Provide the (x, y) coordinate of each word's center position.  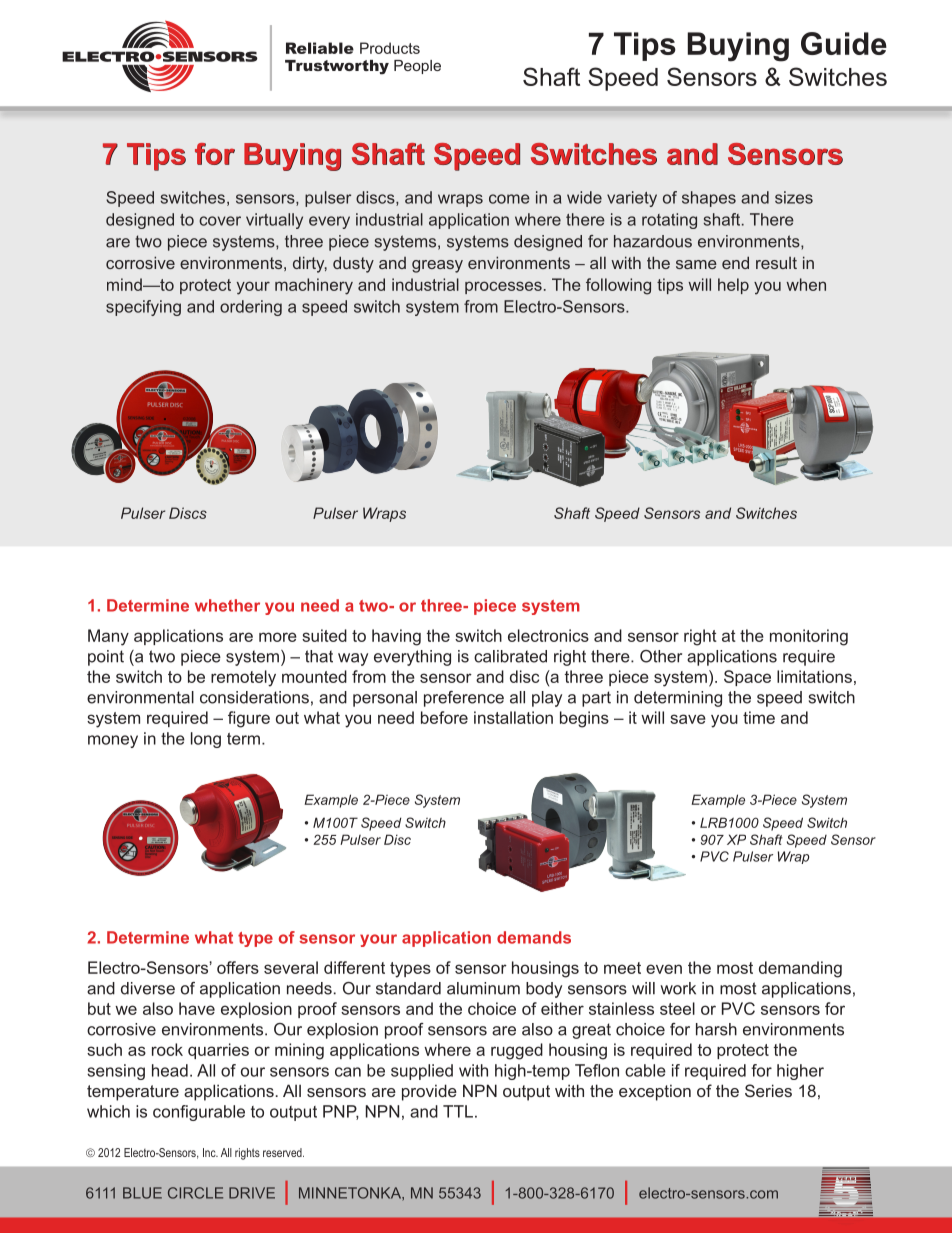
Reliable (320, 48)
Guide (844, 43)
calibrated (510, 656)
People (417, 67)
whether (227, 605)
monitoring (809, 637)
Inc (210, 1152)
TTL (458, 1111)
